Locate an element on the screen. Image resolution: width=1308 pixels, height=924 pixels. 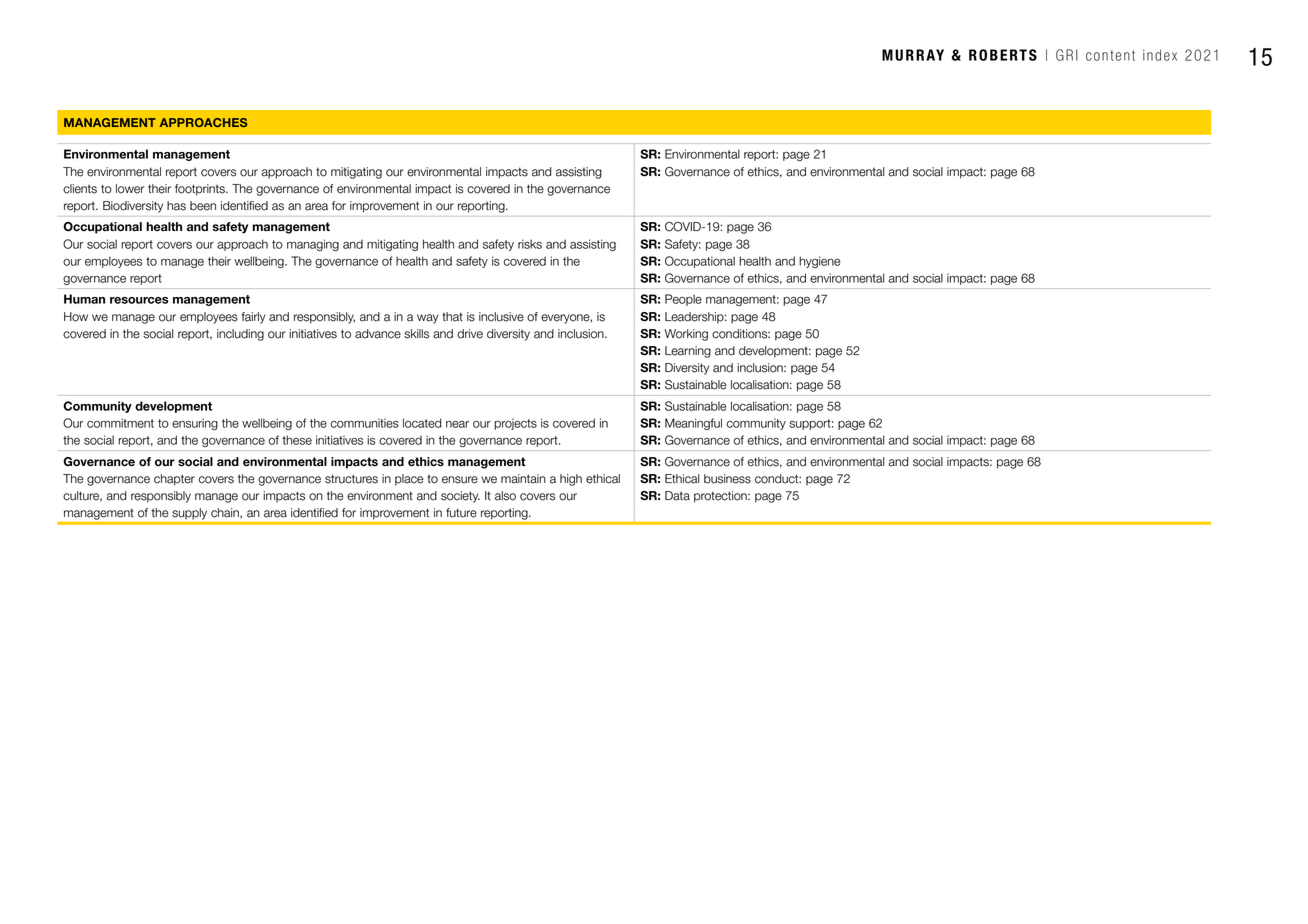
Learning is located at coordinates (688, 352).
